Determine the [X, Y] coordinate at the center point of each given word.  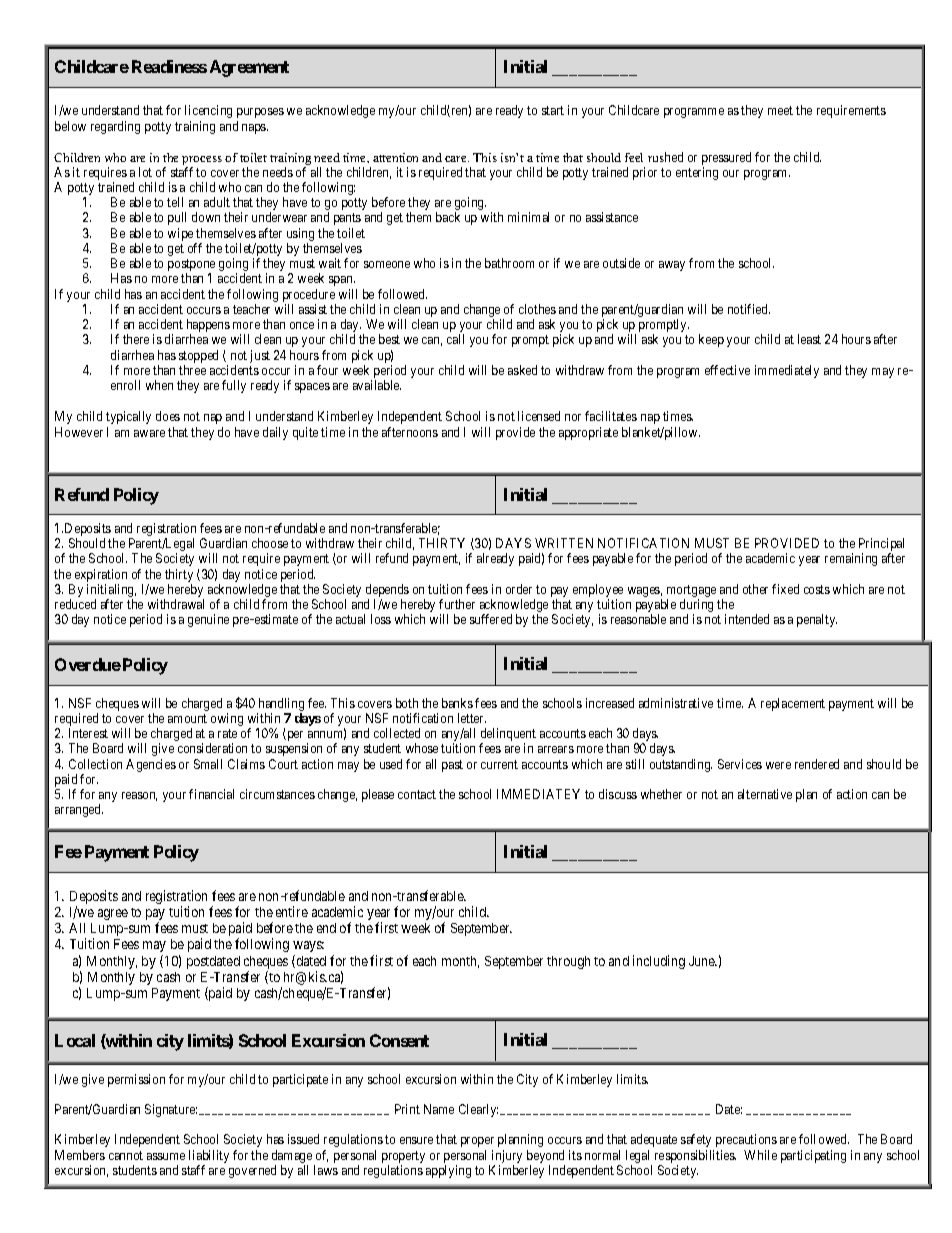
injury [507, 1156]
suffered [491, 619]
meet [780, 110]
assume [166, 1156]
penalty [817, 620]
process [202, 160]
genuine [208, 620]
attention [395, 157]
